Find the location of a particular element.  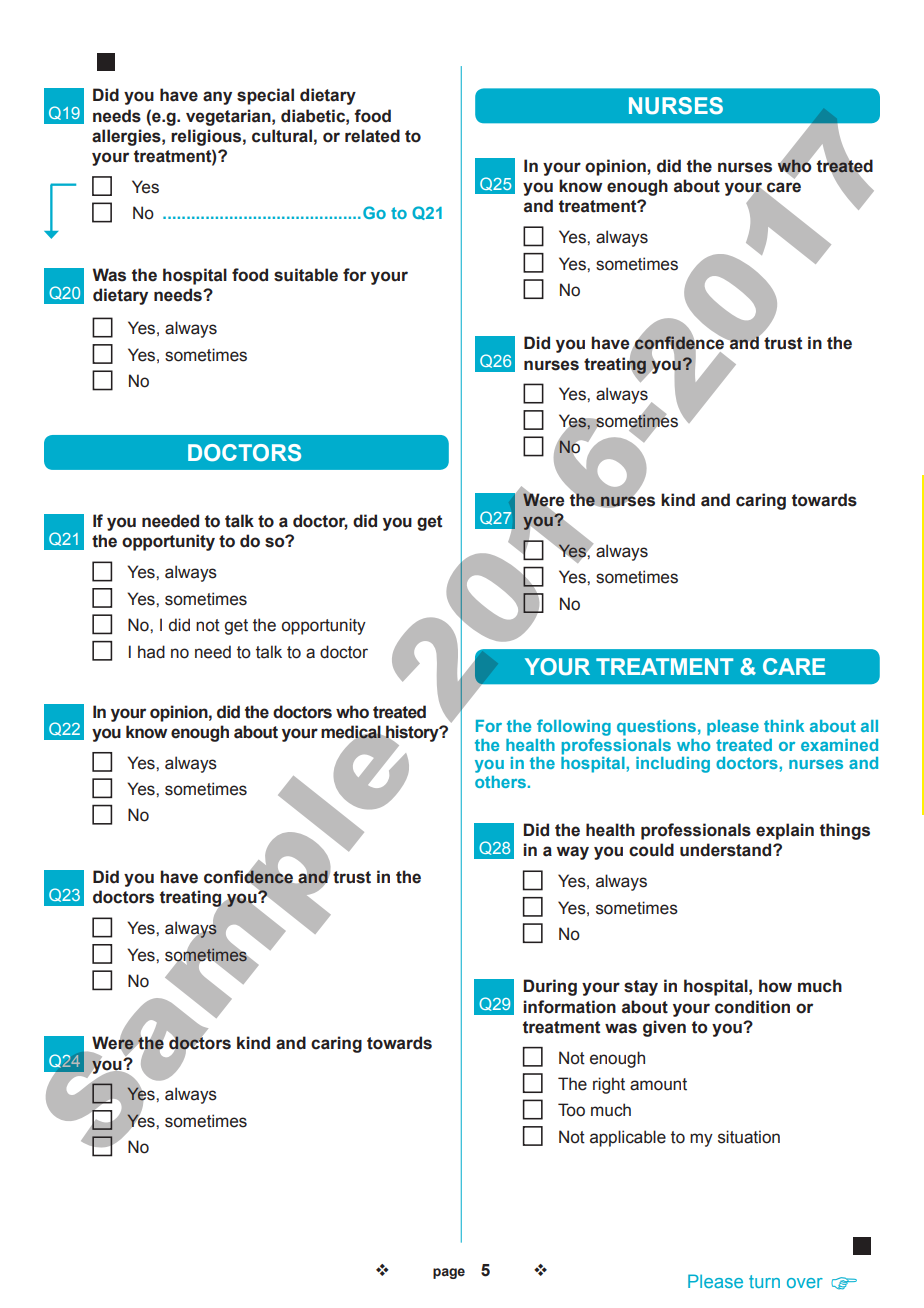

information is located at coordinates (569, 1007).
